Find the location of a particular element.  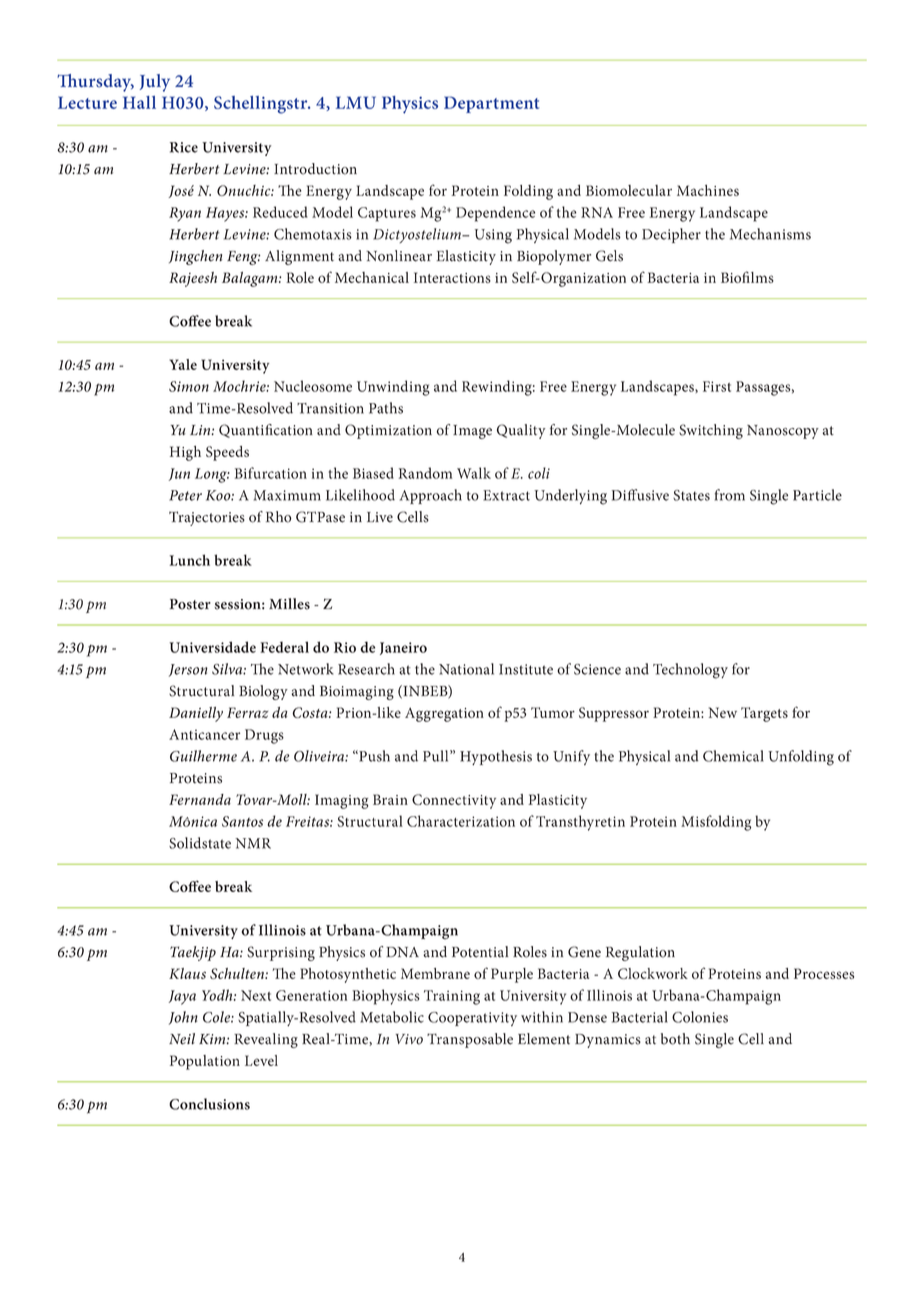

Machines is located at coordinates (708, 190).
